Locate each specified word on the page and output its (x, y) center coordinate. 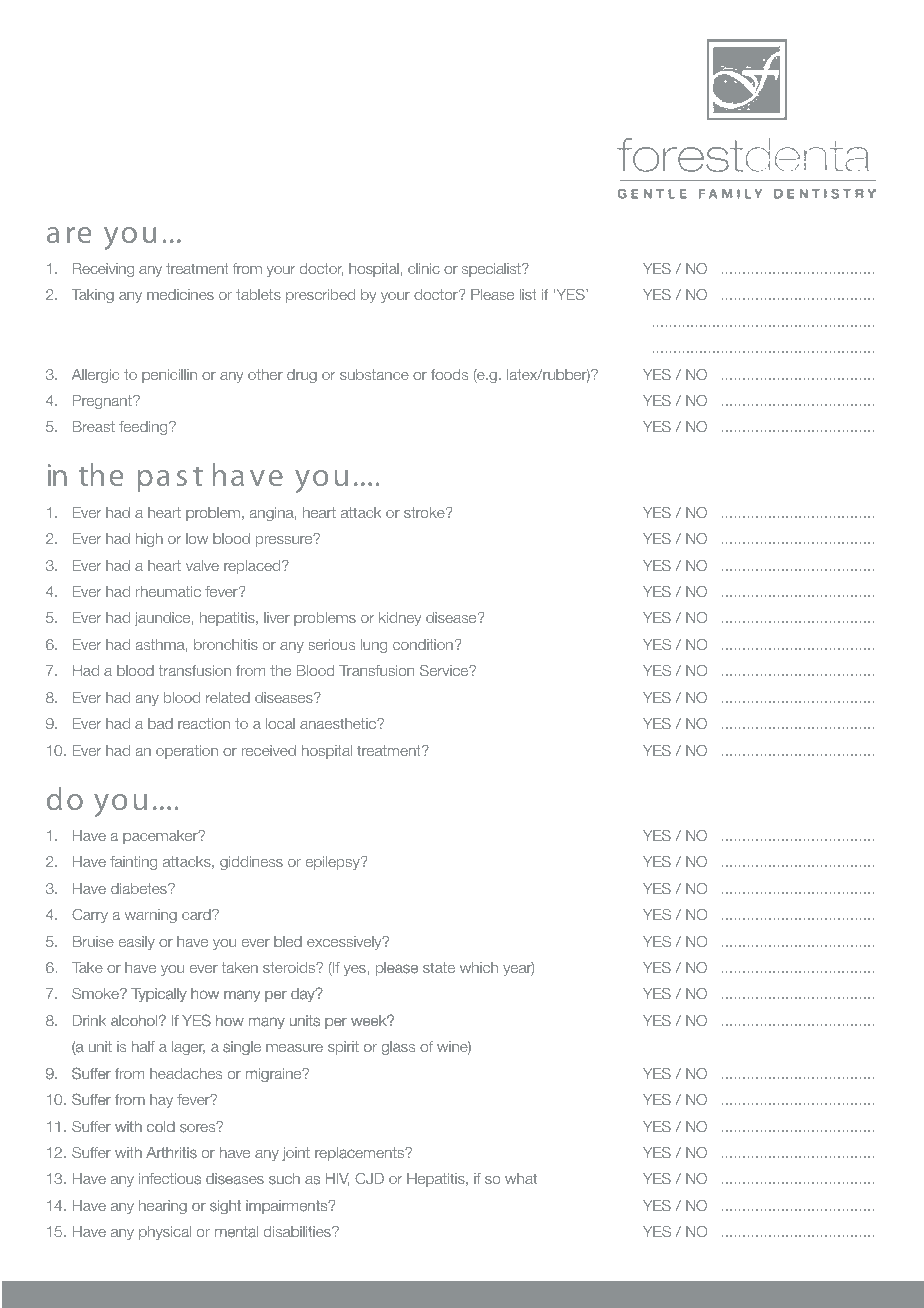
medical (120, 113)
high (149, 540)
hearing (163, 1207)
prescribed (320, 296)
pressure (285, 540)
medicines (180, 294)
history (278, 117)
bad (160, 723)
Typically (159, 995)
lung (374, 646)
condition (424, 644)
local (280, 723)
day (304, 995)
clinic (424, 268)
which (479, 967)
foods (449, 374)
